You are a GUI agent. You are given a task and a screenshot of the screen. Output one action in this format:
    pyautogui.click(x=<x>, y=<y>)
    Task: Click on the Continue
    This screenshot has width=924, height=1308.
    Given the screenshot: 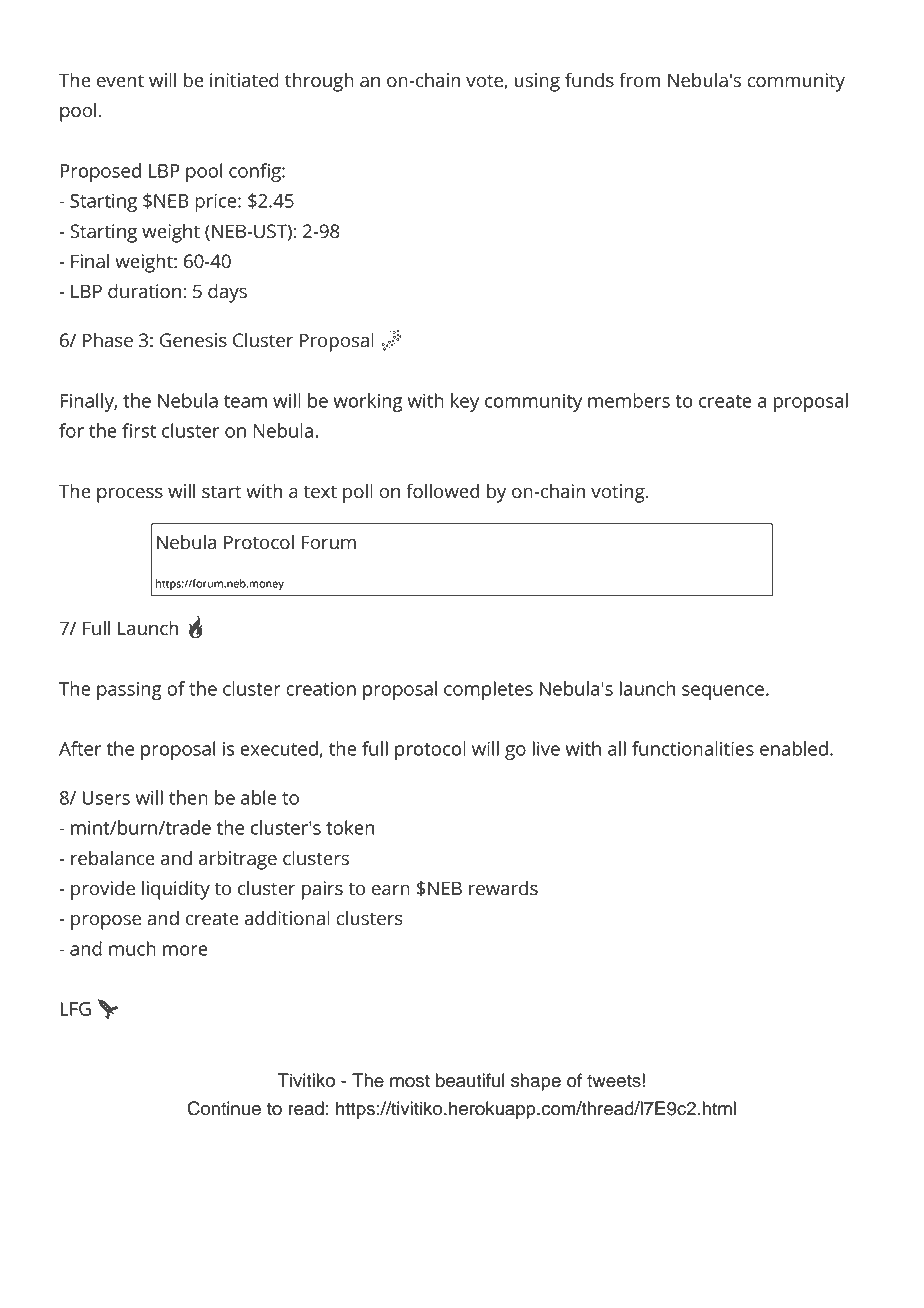 What is the action you would take?
    pyautogui.click(x=224, y=1108)
